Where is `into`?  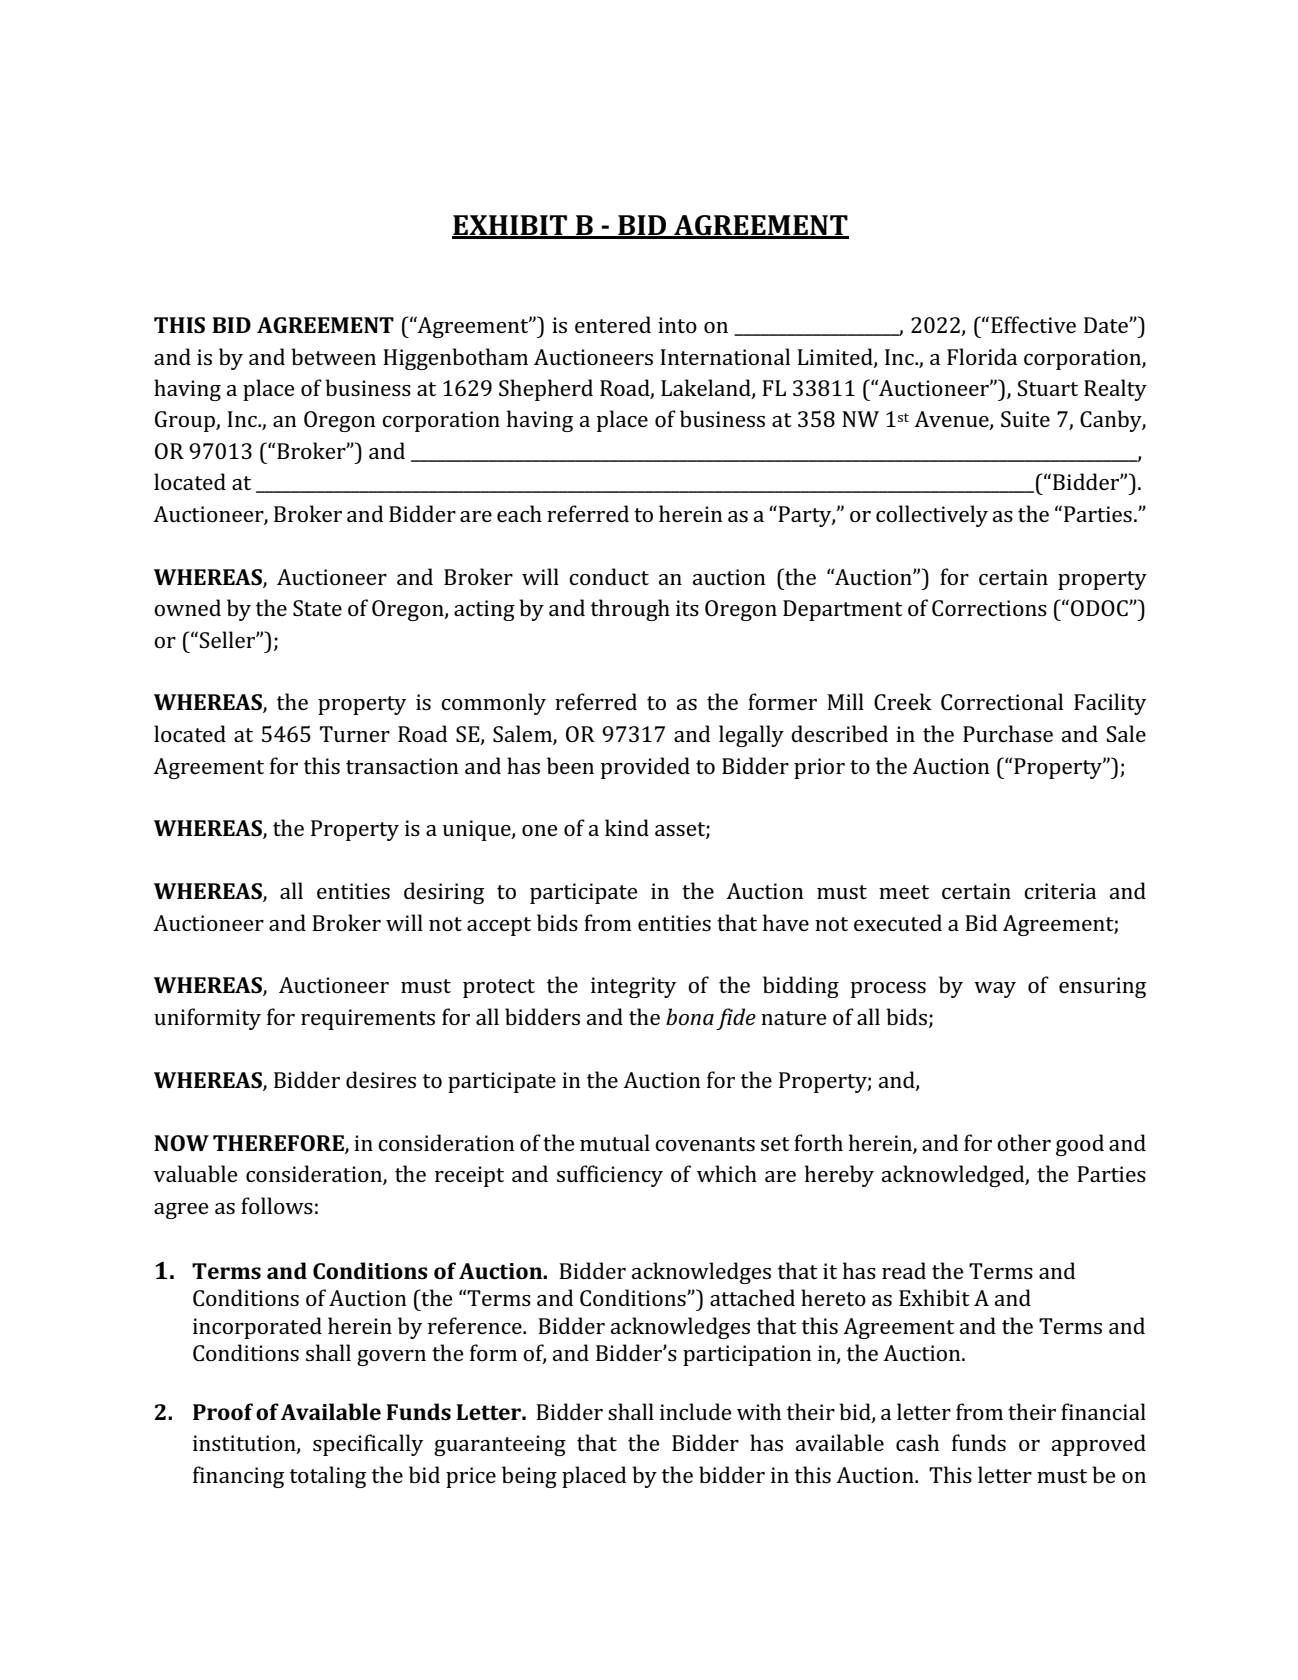 into is located at coordinates (677, 325).
